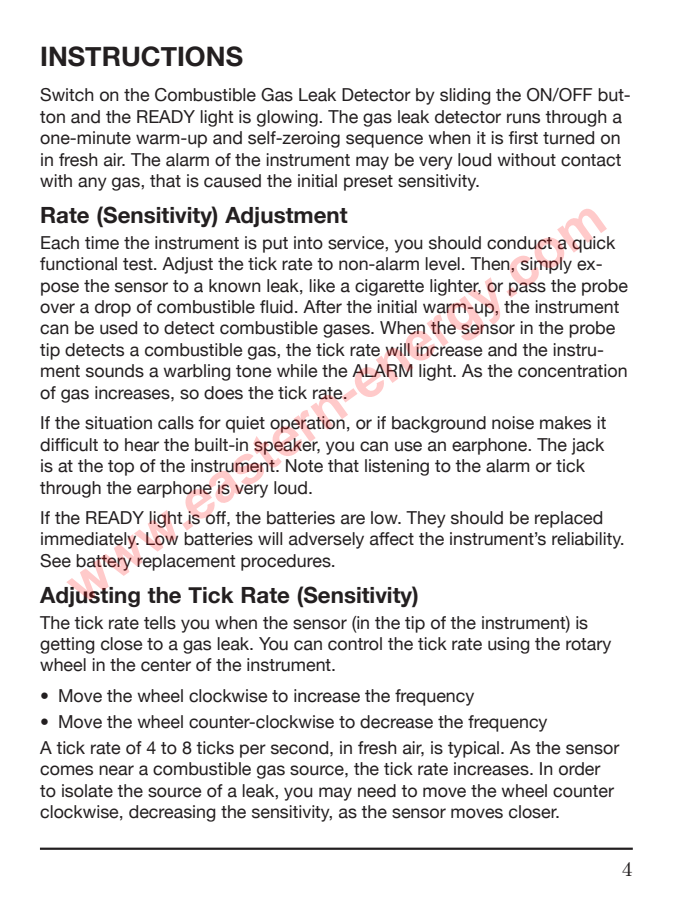  Describe the element at coordinates (523, 118) in the screenshot. I see `runs` at that location.
